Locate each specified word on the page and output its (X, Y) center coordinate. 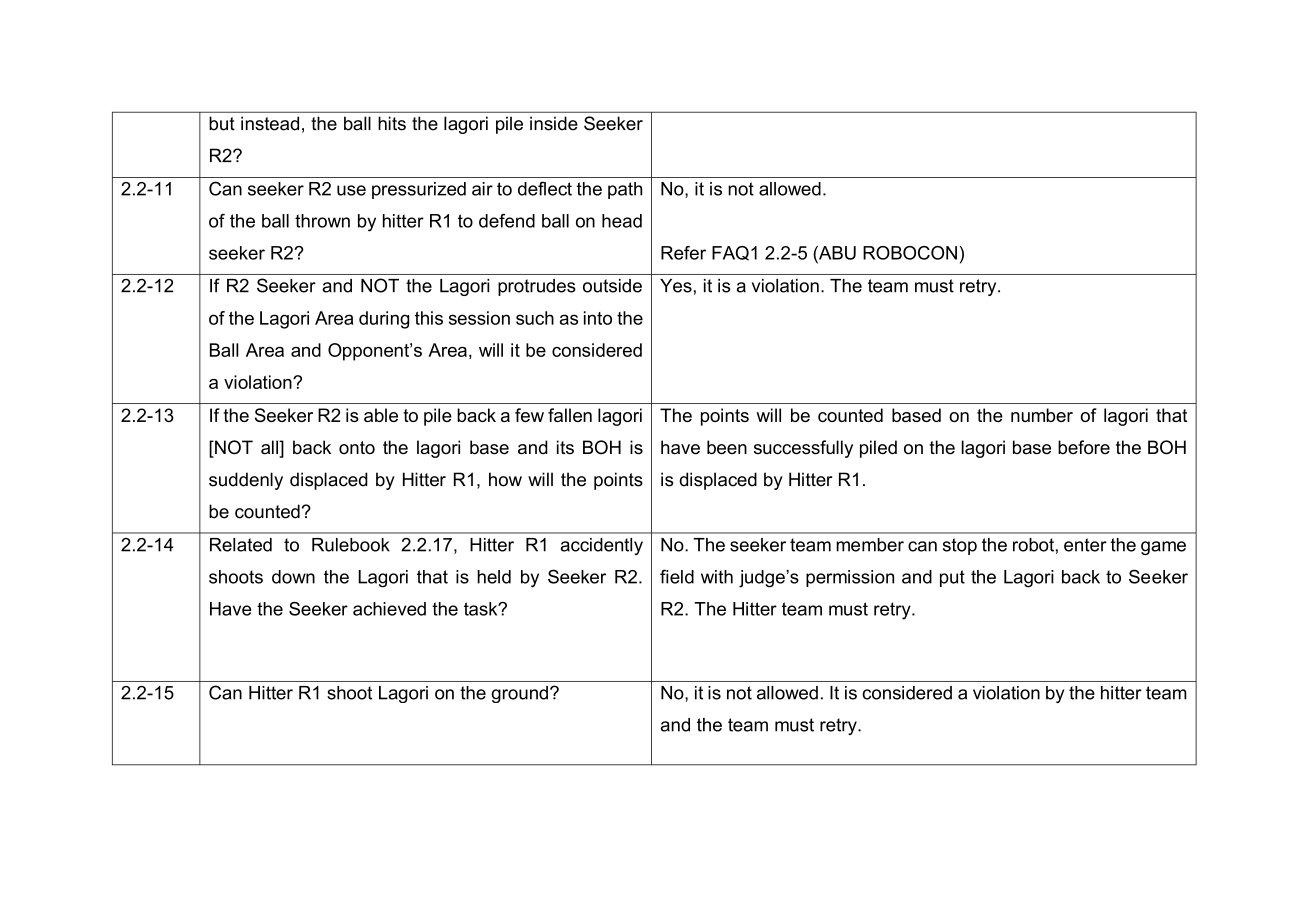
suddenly (246, 481)
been (727, 447)
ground (519, 694)
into (598, 318)
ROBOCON (910, 253)
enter (1085, 545)
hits (392, 123)
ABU (836, 253)
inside (554, 123)
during (384, 320)
